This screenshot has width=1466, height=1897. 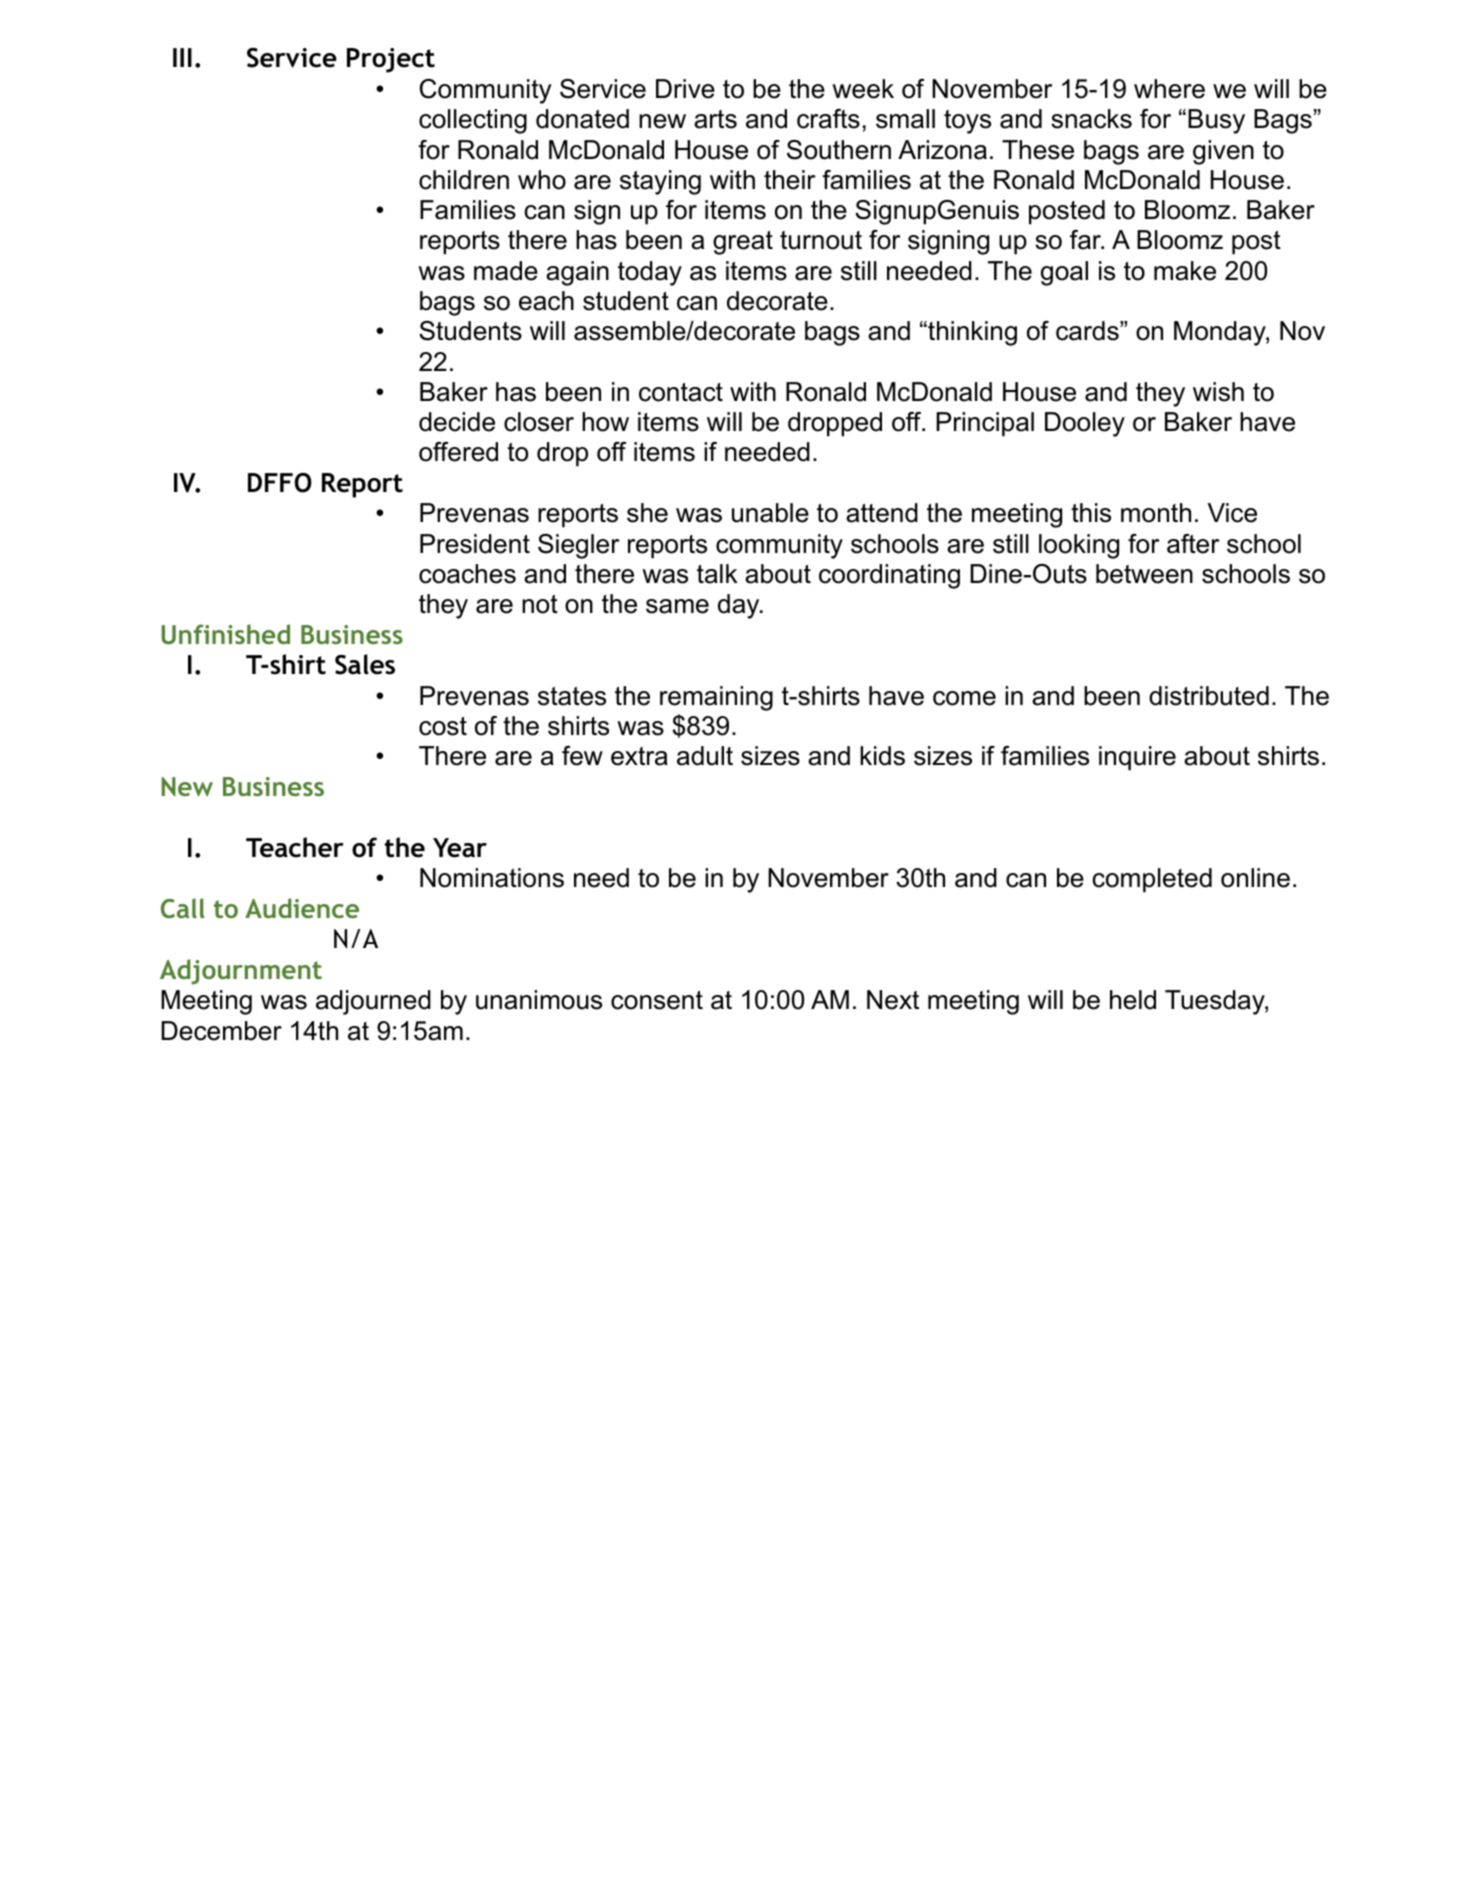 I want to click on where, so click(x=1169, y=89).
